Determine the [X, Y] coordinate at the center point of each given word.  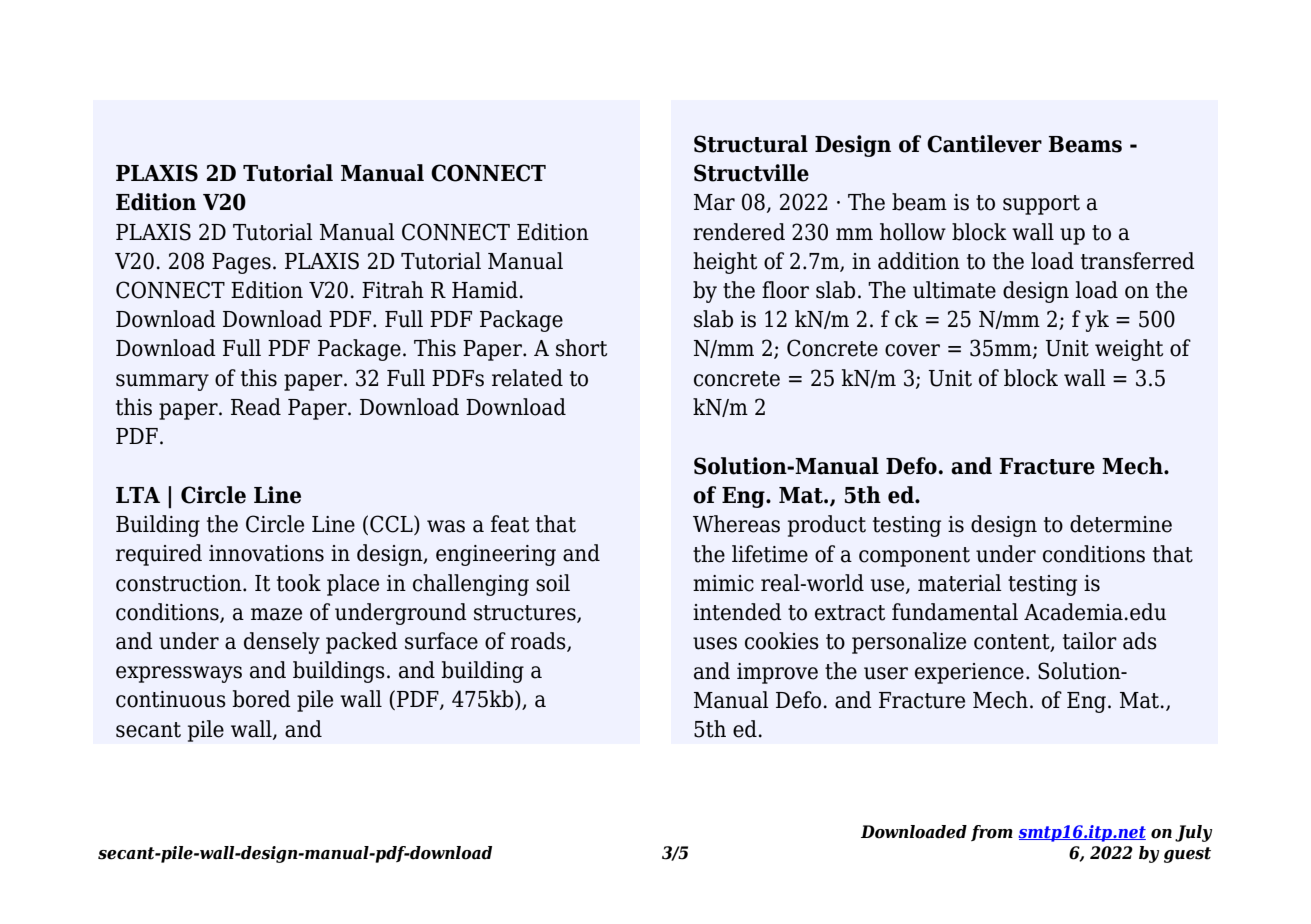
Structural [751, 144]
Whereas [736, 524]
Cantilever [984, 144]
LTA [138, 495]
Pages [241, 263]
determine [1121, 524]
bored [261, 699]
